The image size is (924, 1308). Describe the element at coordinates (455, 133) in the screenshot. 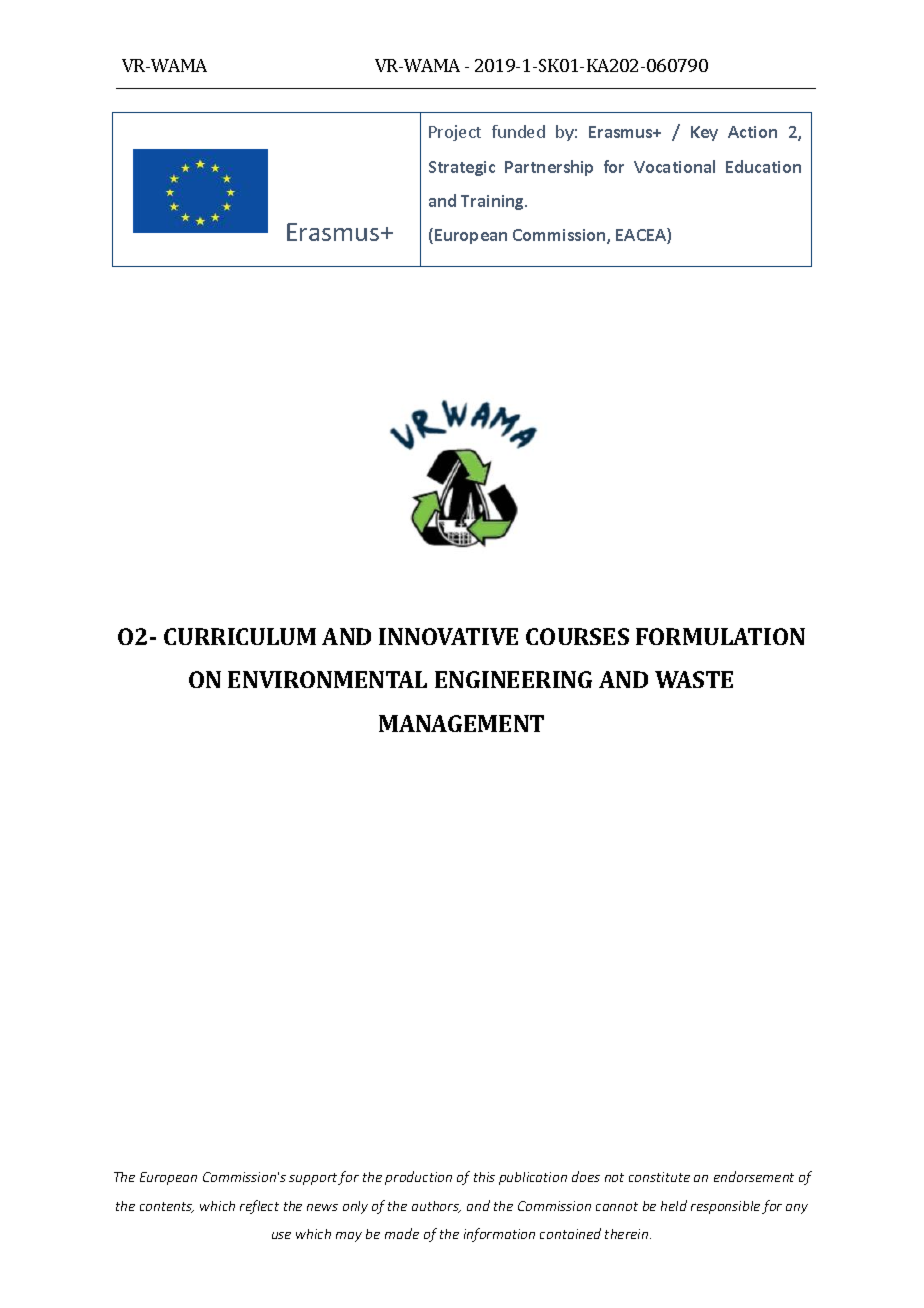

I see `Project` at that location.
